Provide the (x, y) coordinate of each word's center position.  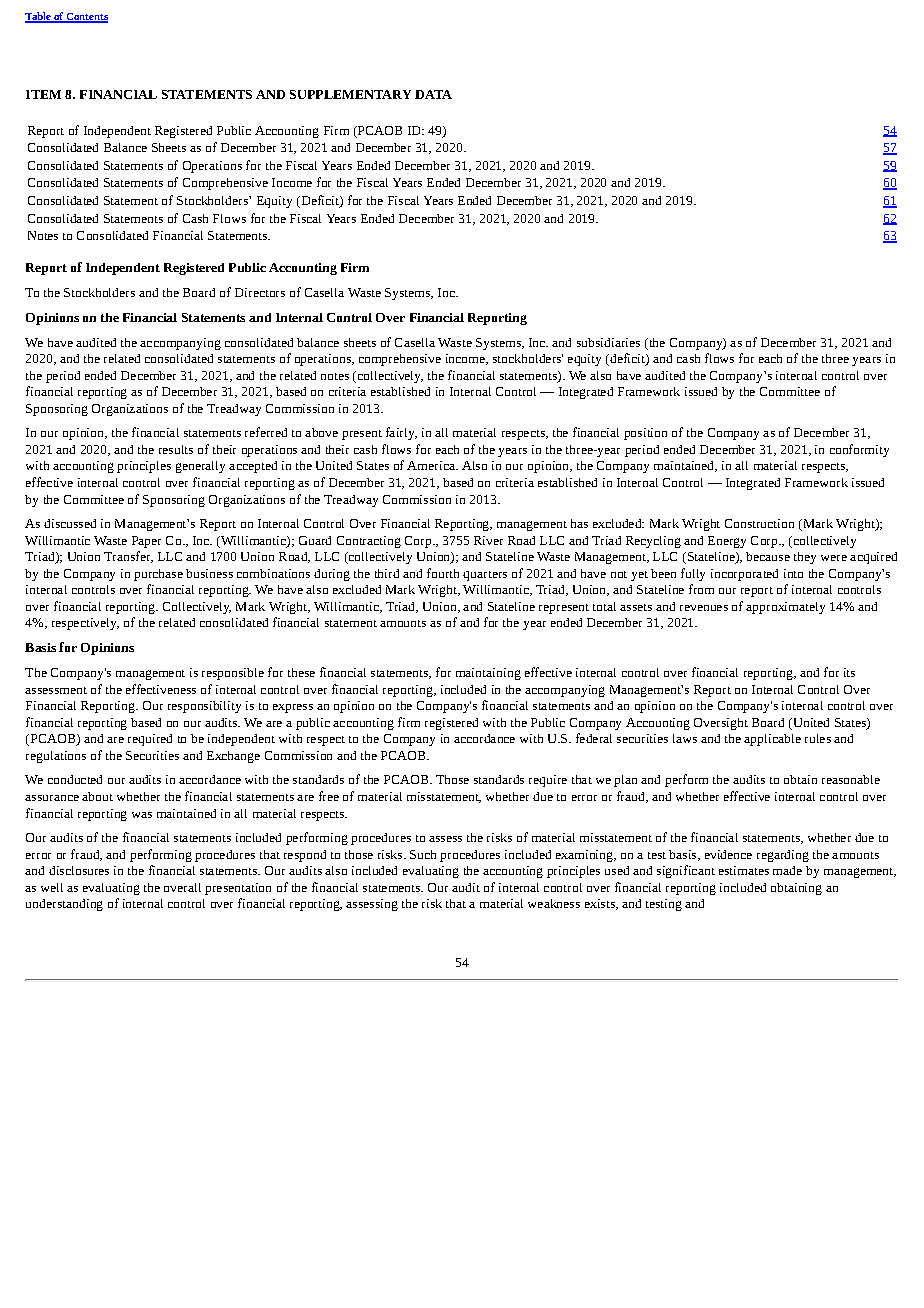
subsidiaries (608, 342)
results (176, 449)
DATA (433, 94)
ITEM (43, 94)
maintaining (488, 674)
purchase (158, 575)
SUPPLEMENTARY (350, 94)
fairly (401, 433)
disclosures (79, 870)
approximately (785, 608)
